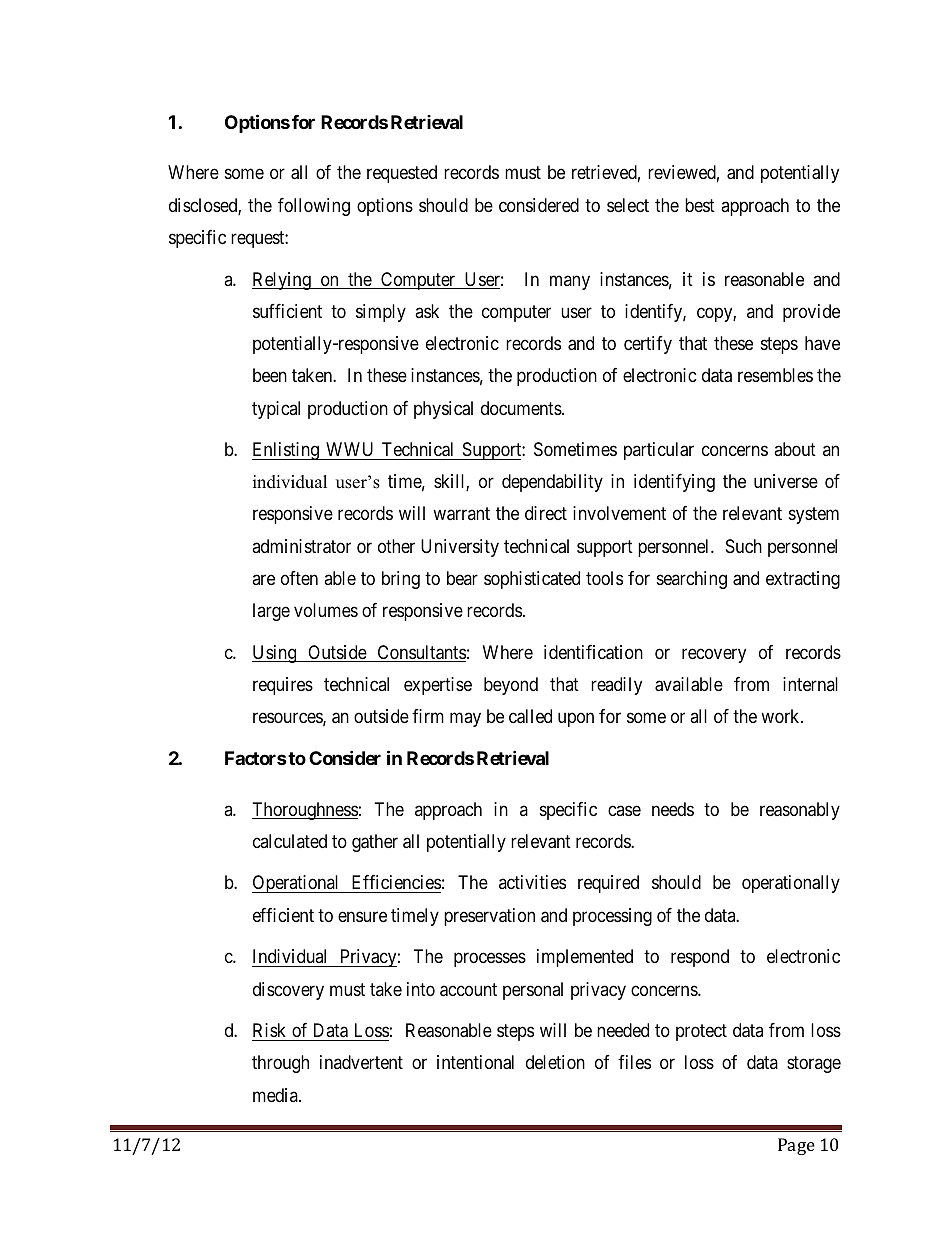 This document has height=1233, width=952. I want to click on administrator, so click(301, 546).
